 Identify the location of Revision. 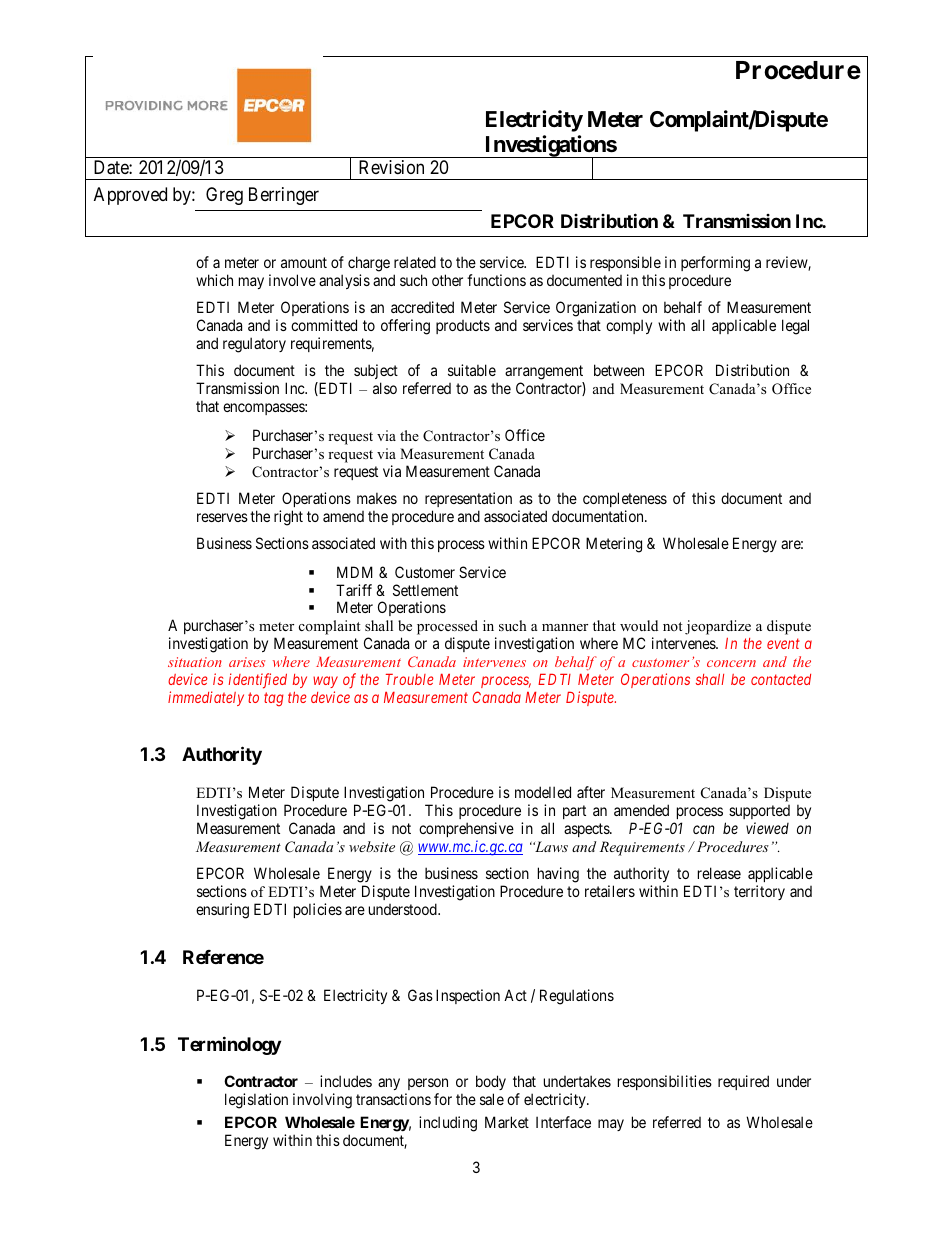
(391, 167).
